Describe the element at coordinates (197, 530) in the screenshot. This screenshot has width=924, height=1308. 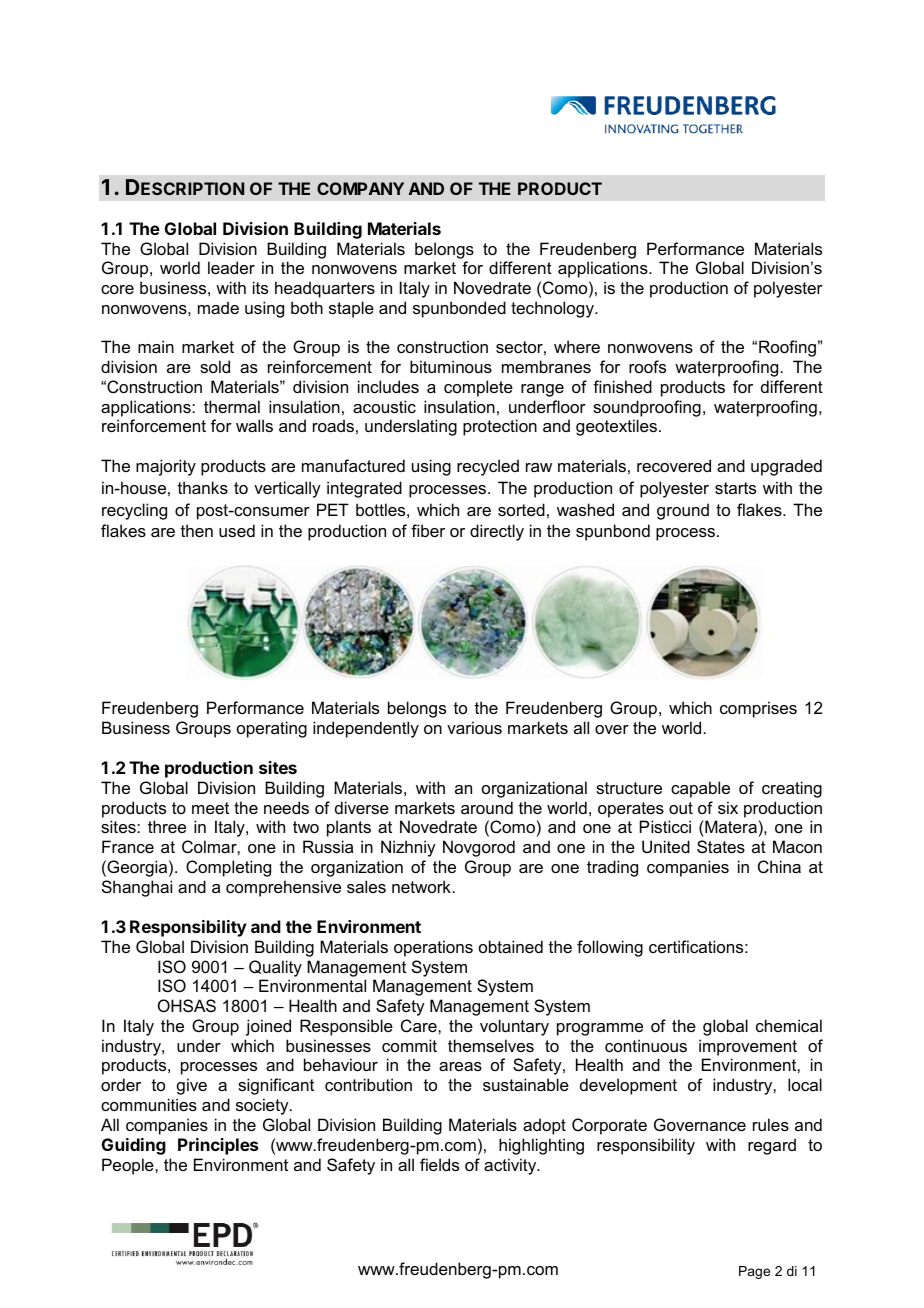
I see `then` at that location.
